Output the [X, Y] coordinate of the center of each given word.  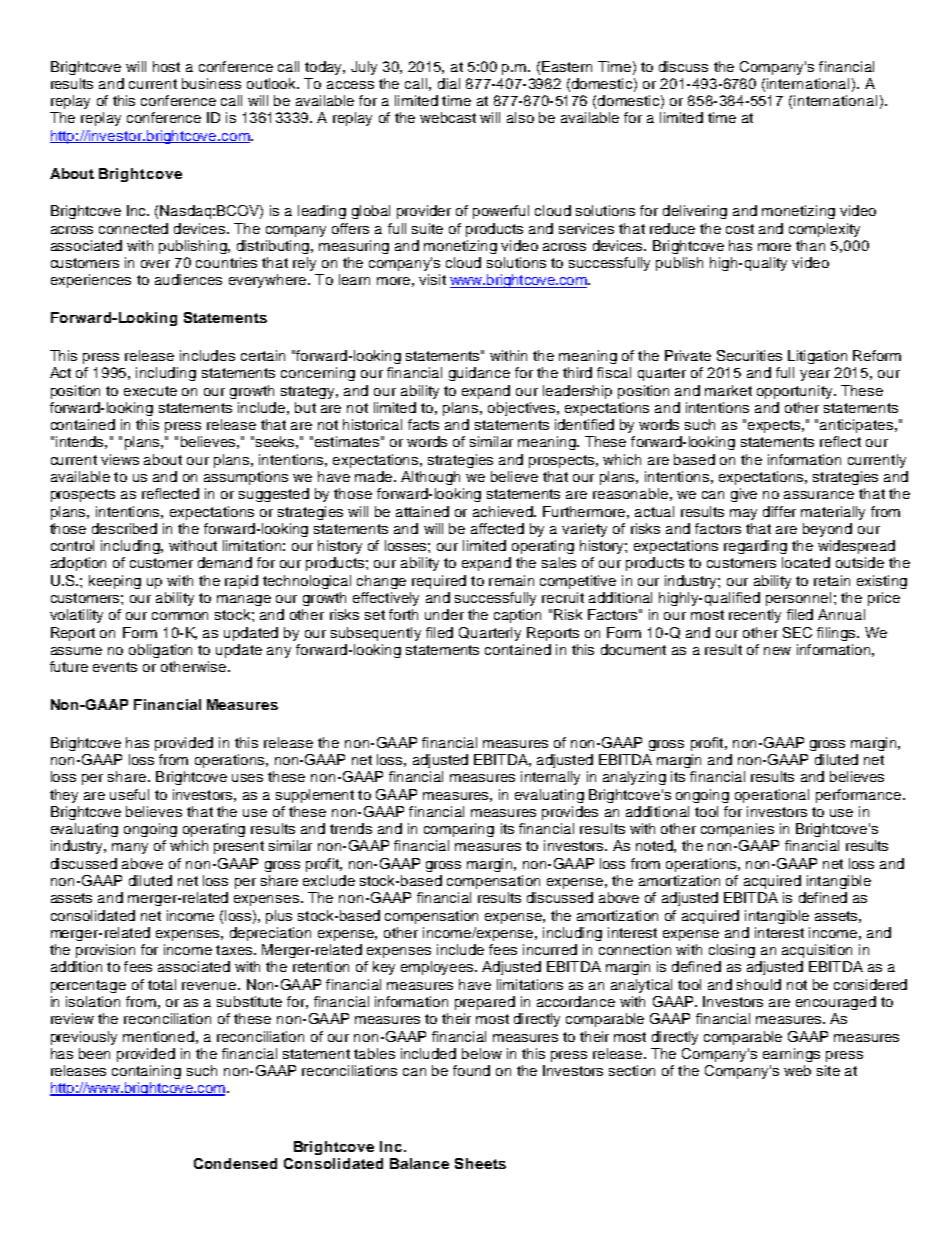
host [166, 66]
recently [755, 616]
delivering [695, 212]
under [444, 614]
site [828, 1070]
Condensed [235, 1163]
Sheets [480, 1163]
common [180, 616]
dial [449, 83]
